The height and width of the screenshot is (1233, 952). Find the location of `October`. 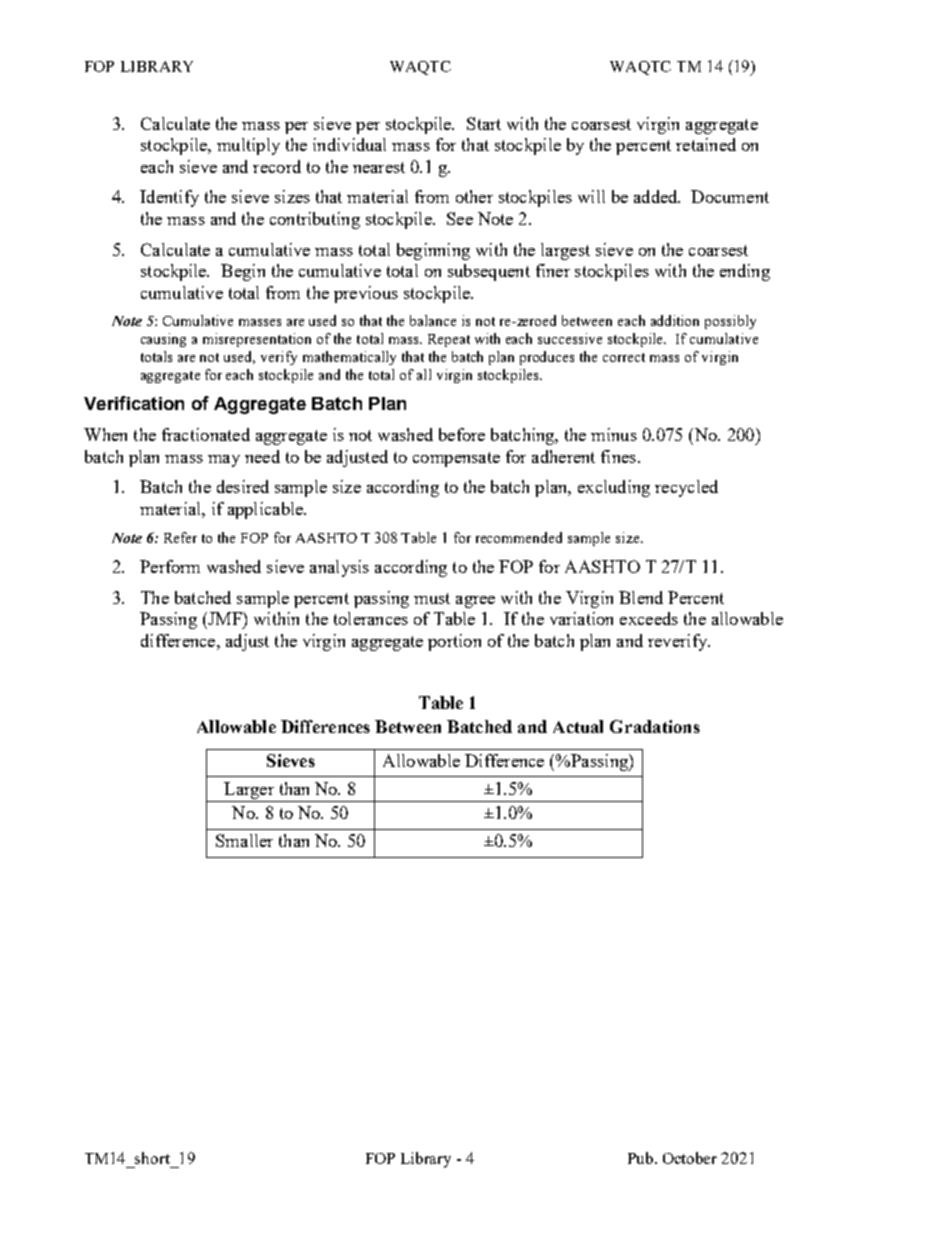

October is located at coordinates (690, 1158).
